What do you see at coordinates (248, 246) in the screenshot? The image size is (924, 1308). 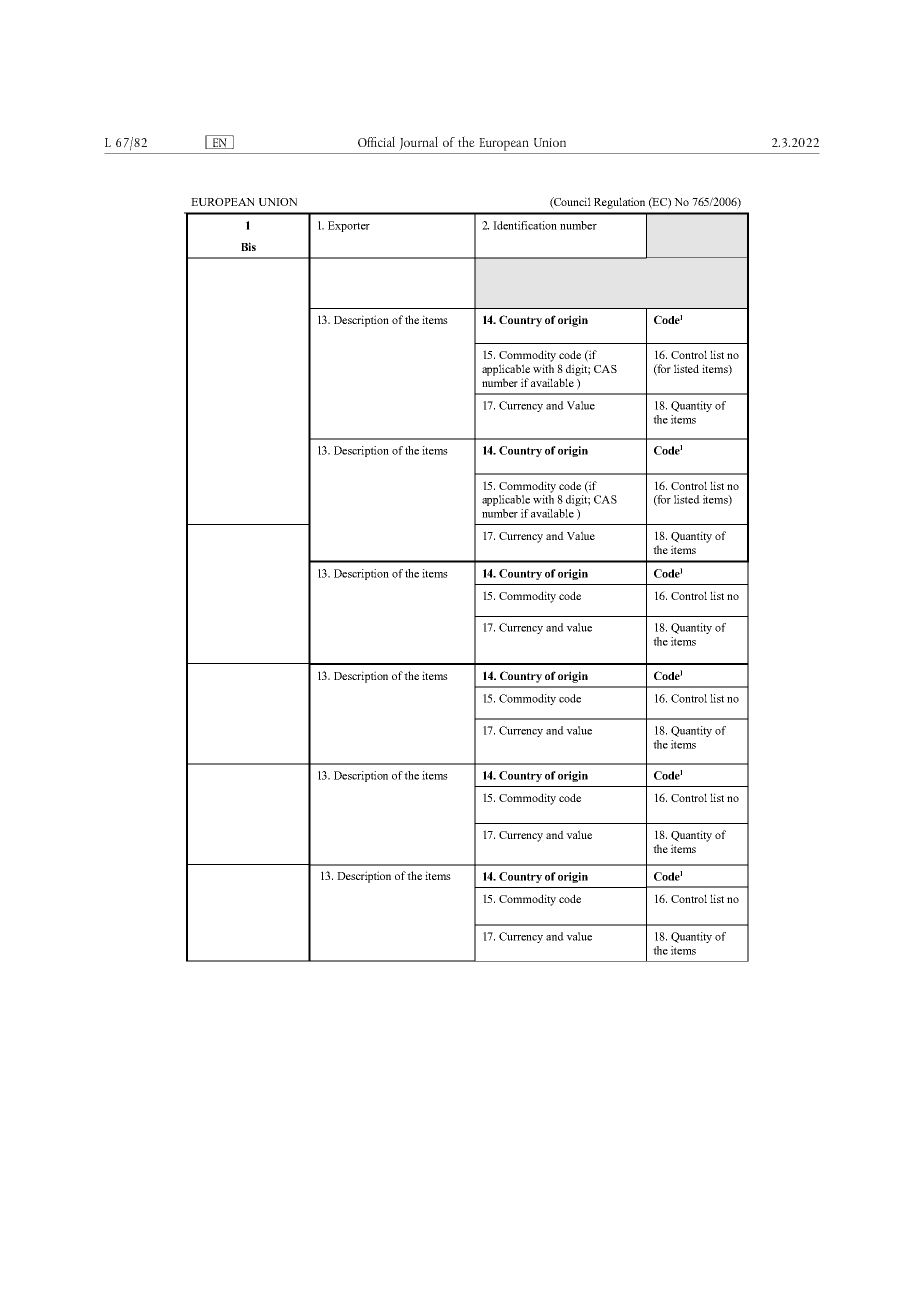 I see `Bis` at bounding box center [248, 246].
